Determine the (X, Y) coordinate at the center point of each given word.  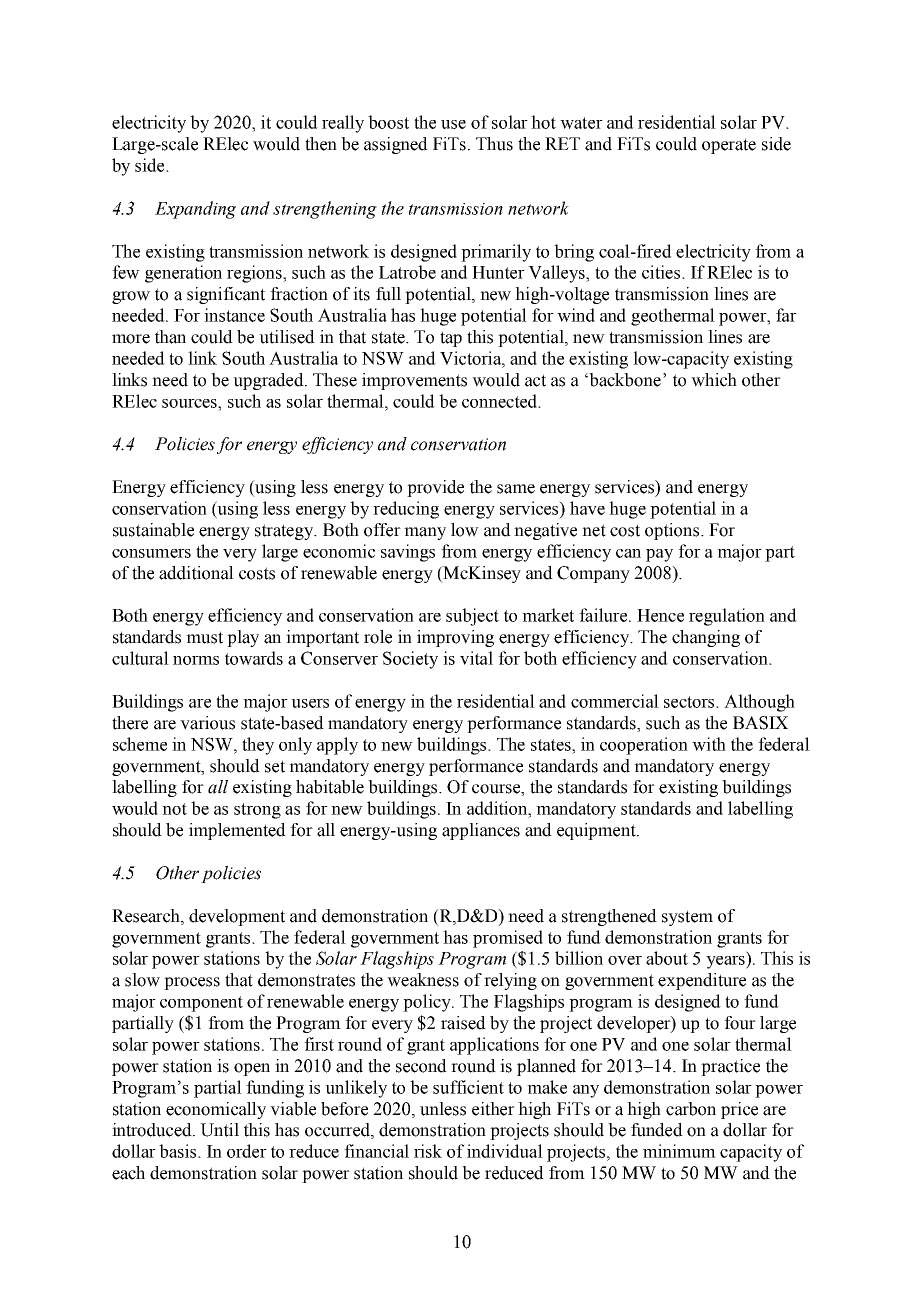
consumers (151, 553)
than (170, 337)
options (673, 531)
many (425, 533)
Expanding (195, 210)
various (207, 723)
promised (508, 939)
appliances (481, 831)
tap (451, 339)
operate (729, 146)
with (709, 744)
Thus (494, 144)
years (726, 962)
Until (219, 1130)
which (714, 380)
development (237, 917)
